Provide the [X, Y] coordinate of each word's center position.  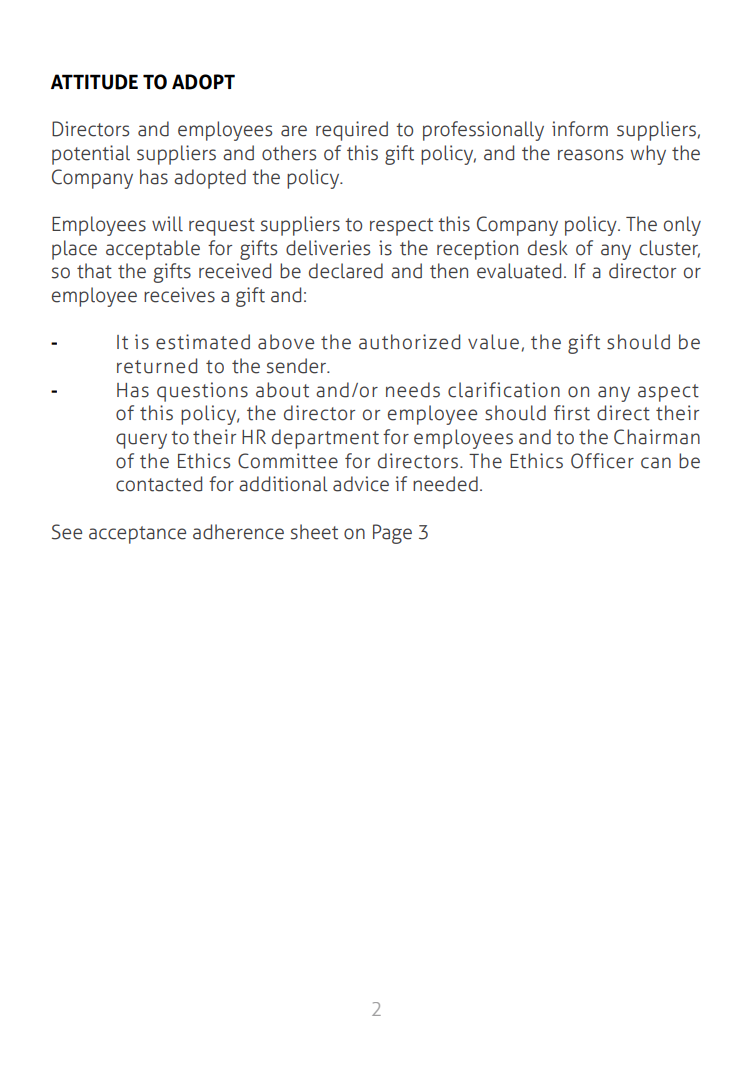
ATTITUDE [94, 82]
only [682, 226]
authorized [409, 342]
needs [413, 390]
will [167, 224]
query [141, 441]
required [352, 131]
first [572, 413]
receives [179, 295]
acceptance [137, 535]
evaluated [519, 271]
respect [401, 227]
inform [580, 129]
